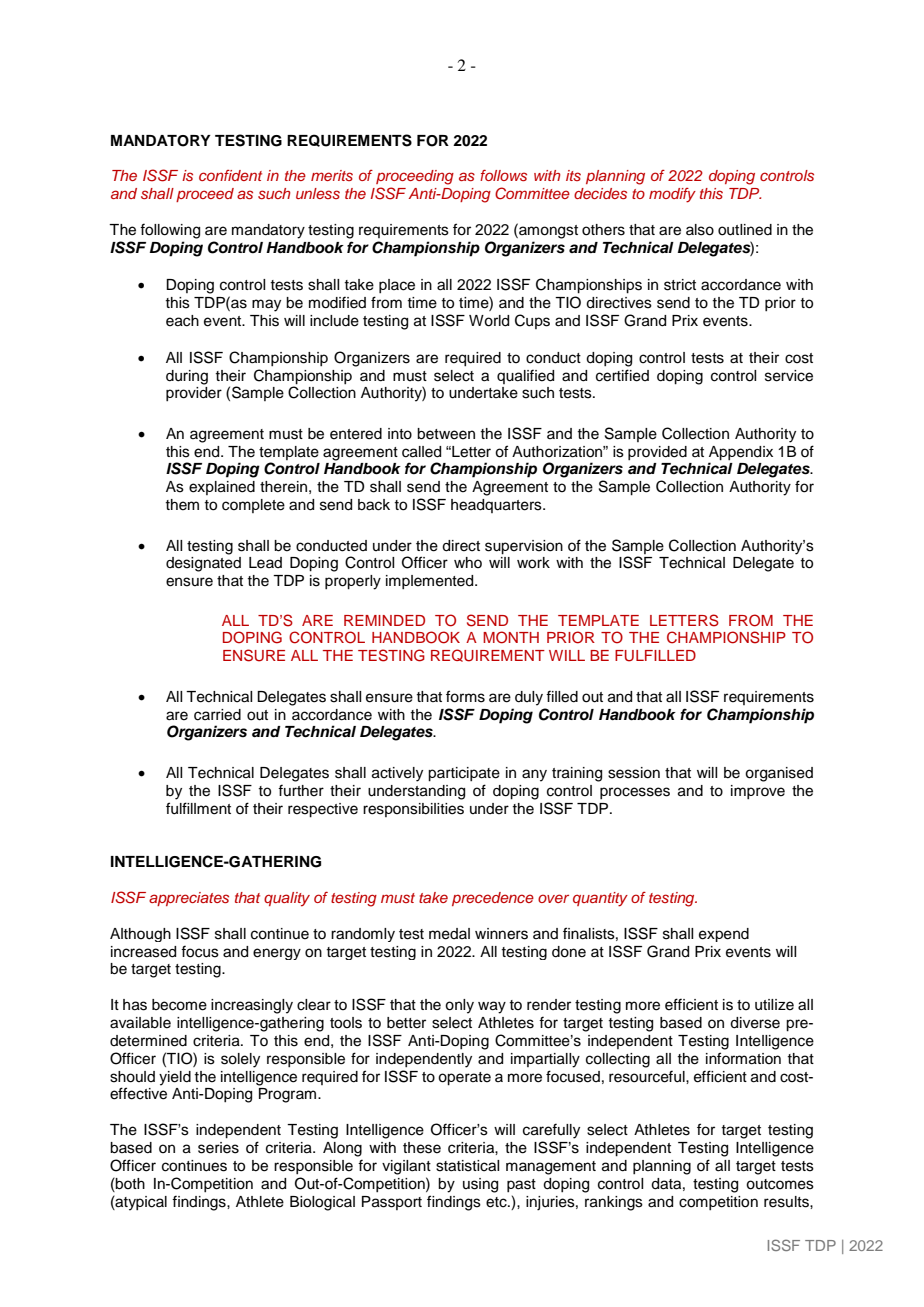  Describe the element at coordinates (724, 935) in the document. I see `expend` at that location.
